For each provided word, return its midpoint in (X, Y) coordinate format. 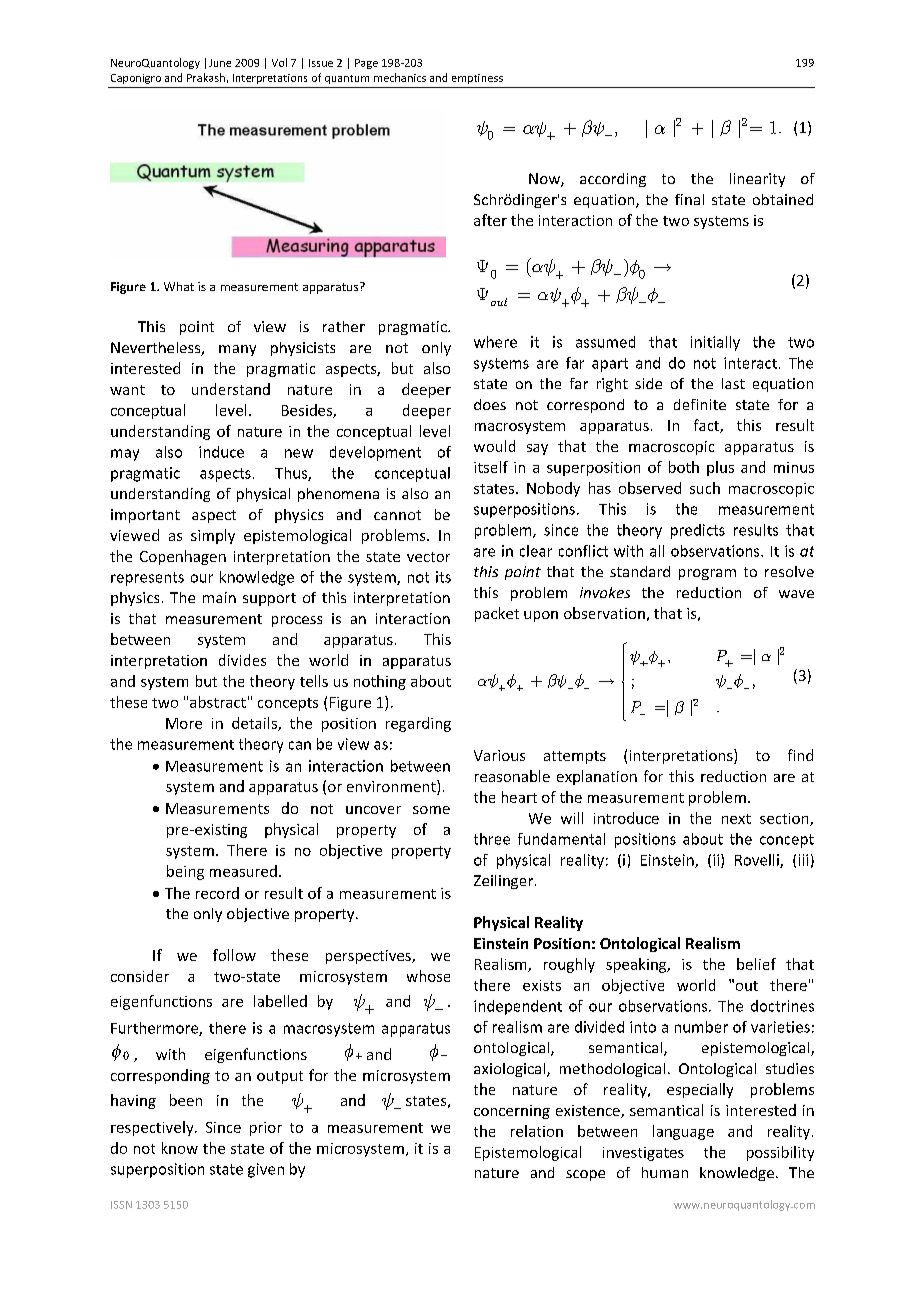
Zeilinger (505, 882)
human (665, 1172)
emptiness (477, 79)
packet (497, 614)
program (707, 574)
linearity (757, 180)
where (495, 342)
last (733, 383)
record (217, 893)
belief (756, 964)
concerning (512, 1112)
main (219, 597)
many (237, 350)
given (266, 1170)
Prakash (206, 77)
